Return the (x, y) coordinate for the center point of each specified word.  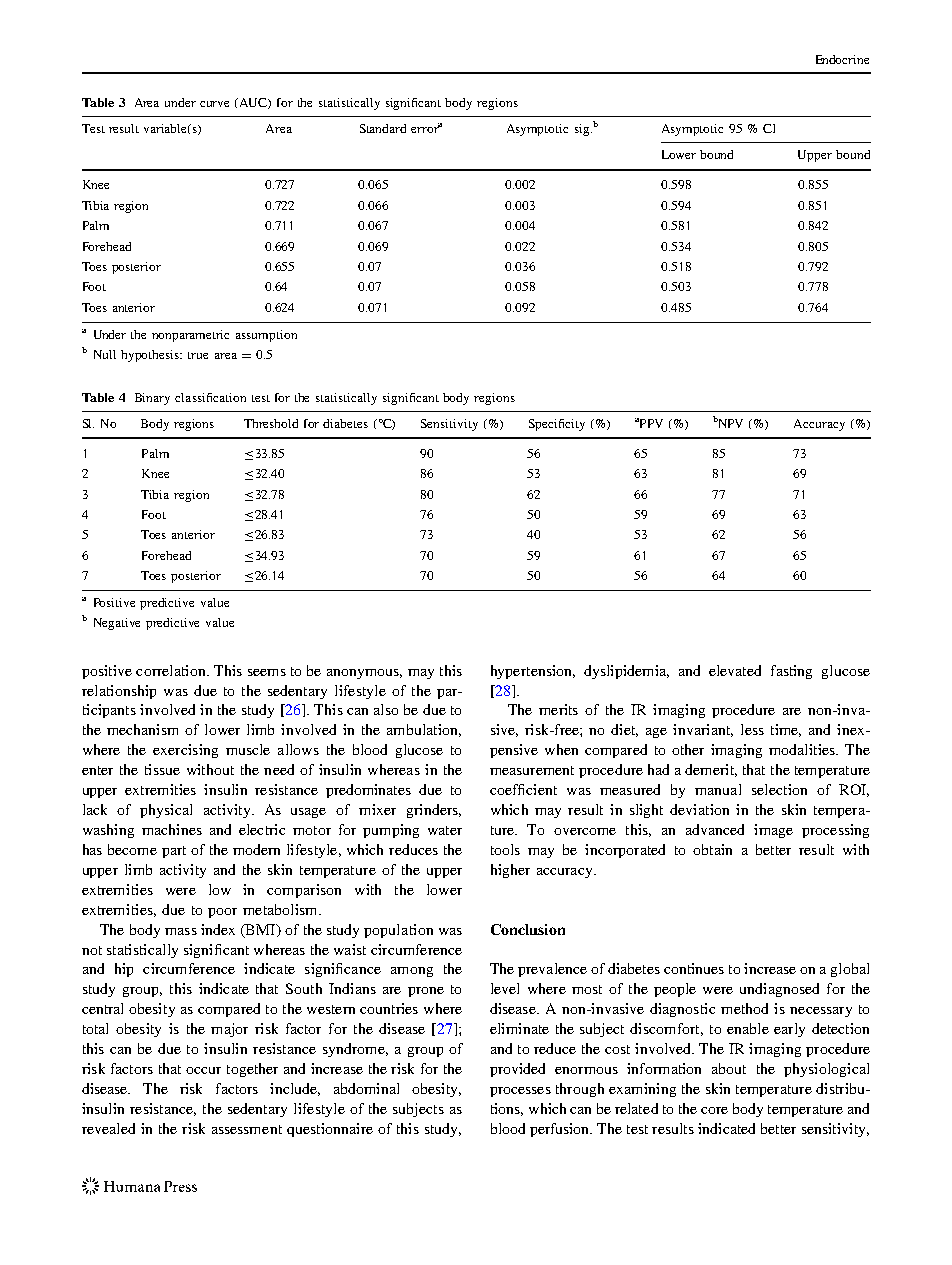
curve (214, 104)
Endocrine (842, 59)
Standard (383, 128)
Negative (117, 624)
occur (203, 1070)
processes (520, 1092)
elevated (735, 670)
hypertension (532, 672)
